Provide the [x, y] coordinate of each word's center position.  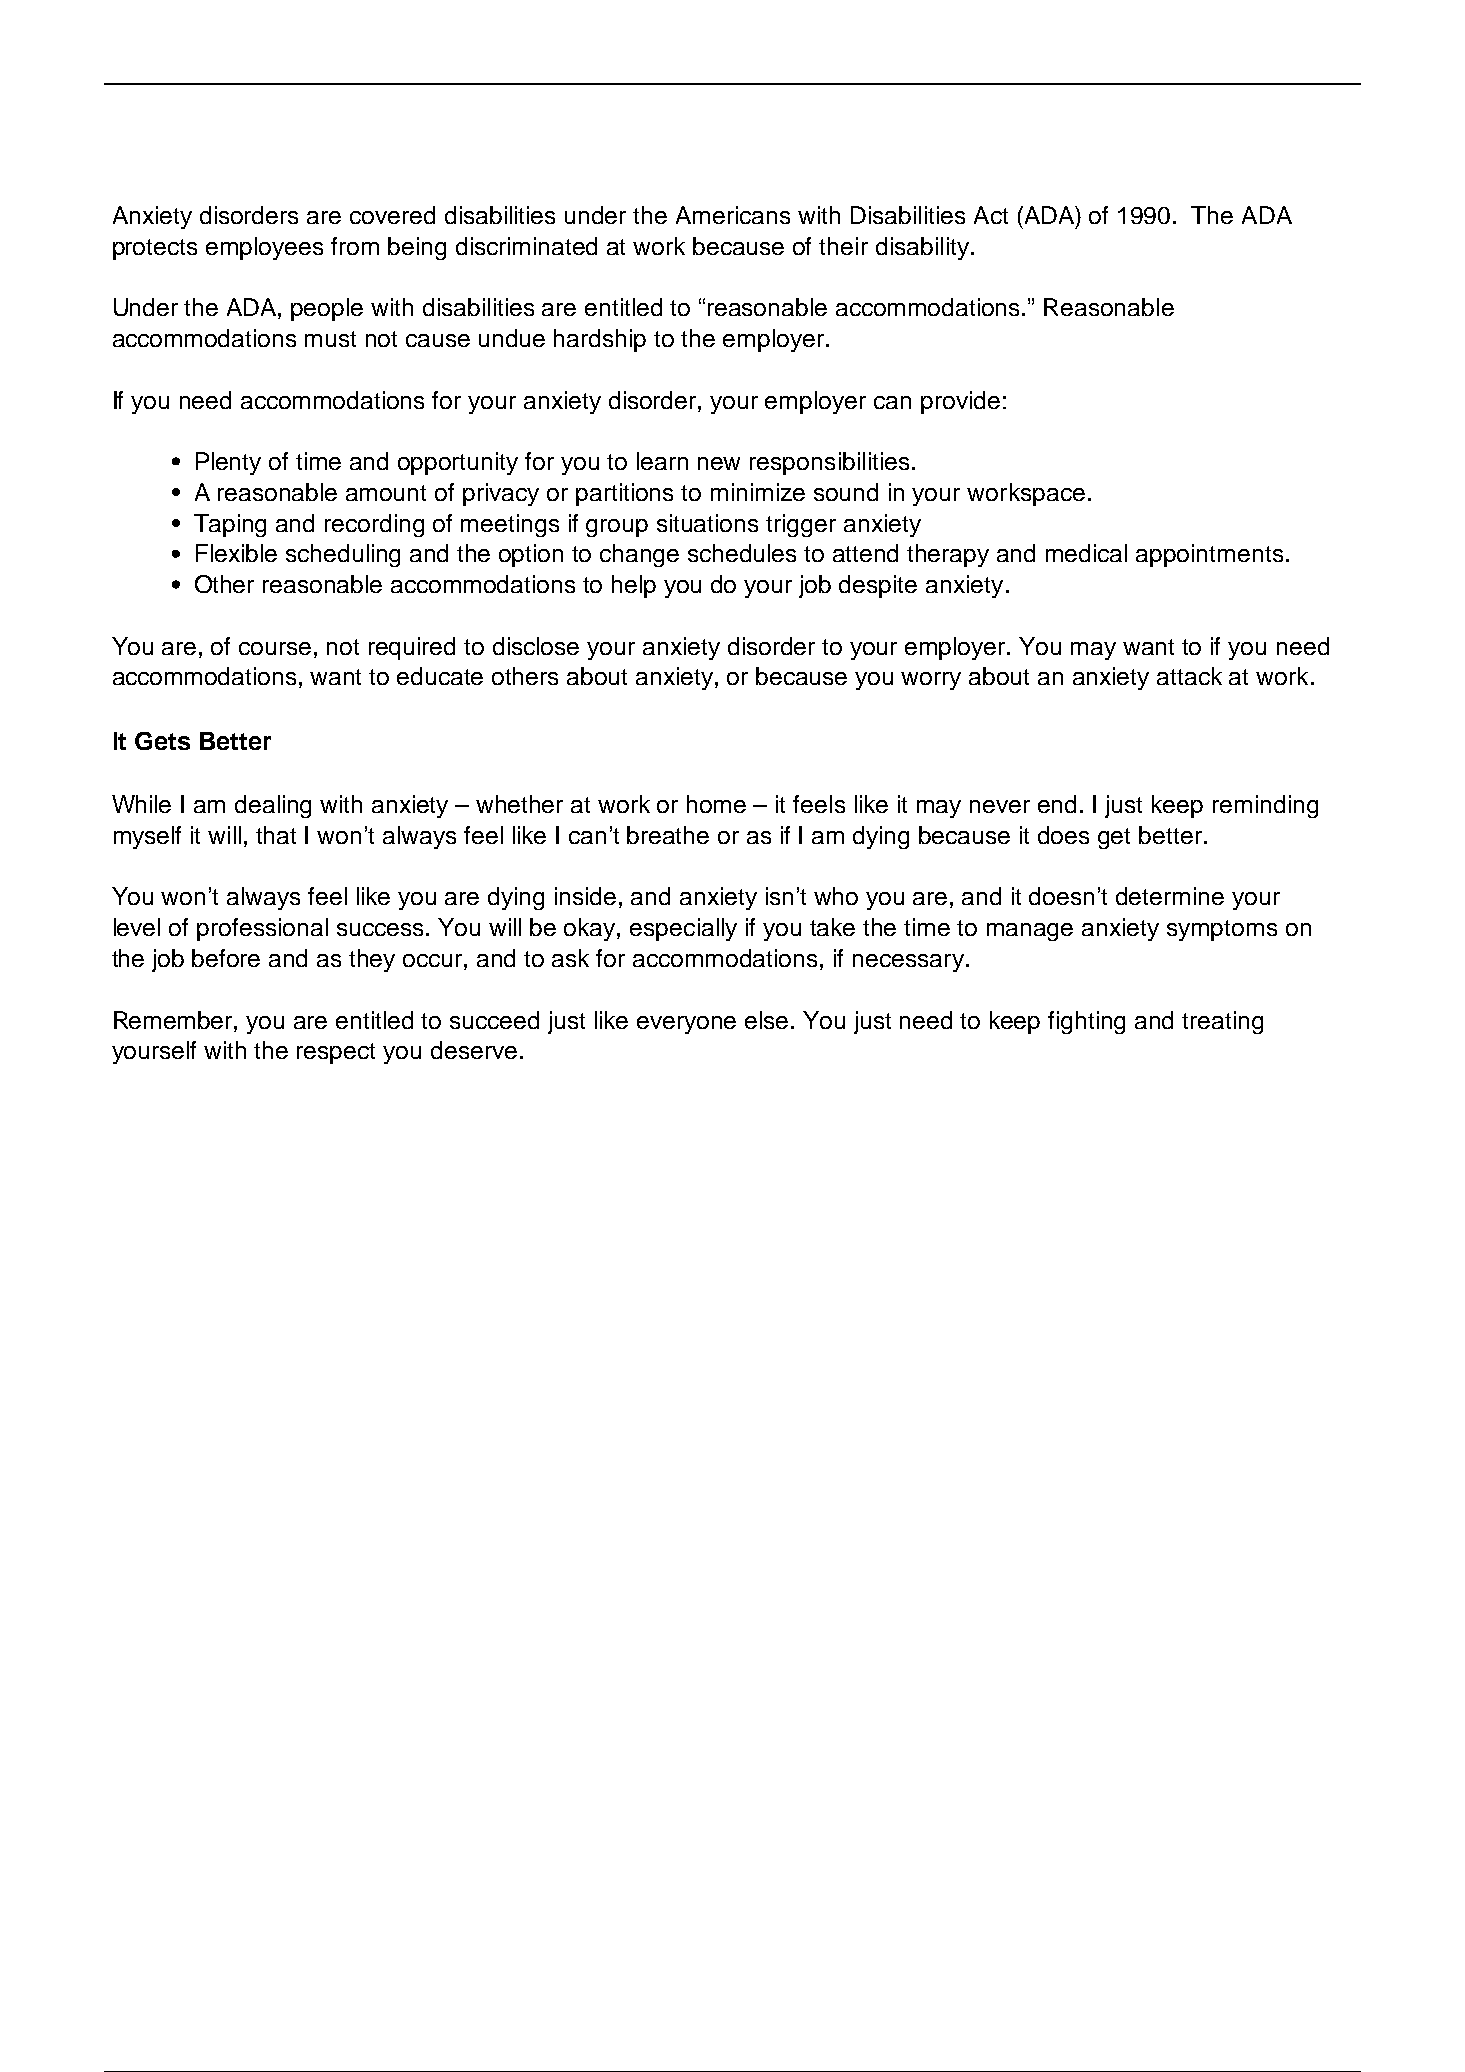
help [634, 586]
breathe [668, 835]
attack [1189, 676]
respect [336, 1053]
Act [991, 215]
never [1000, 806]
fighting [1086, 1022]
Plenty [228, 463]
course [275, 648]
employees [264, 248]
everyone [686, 1025]
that [276, 835]
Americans [733, 215]
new [719, 463]
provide [960, 402]
